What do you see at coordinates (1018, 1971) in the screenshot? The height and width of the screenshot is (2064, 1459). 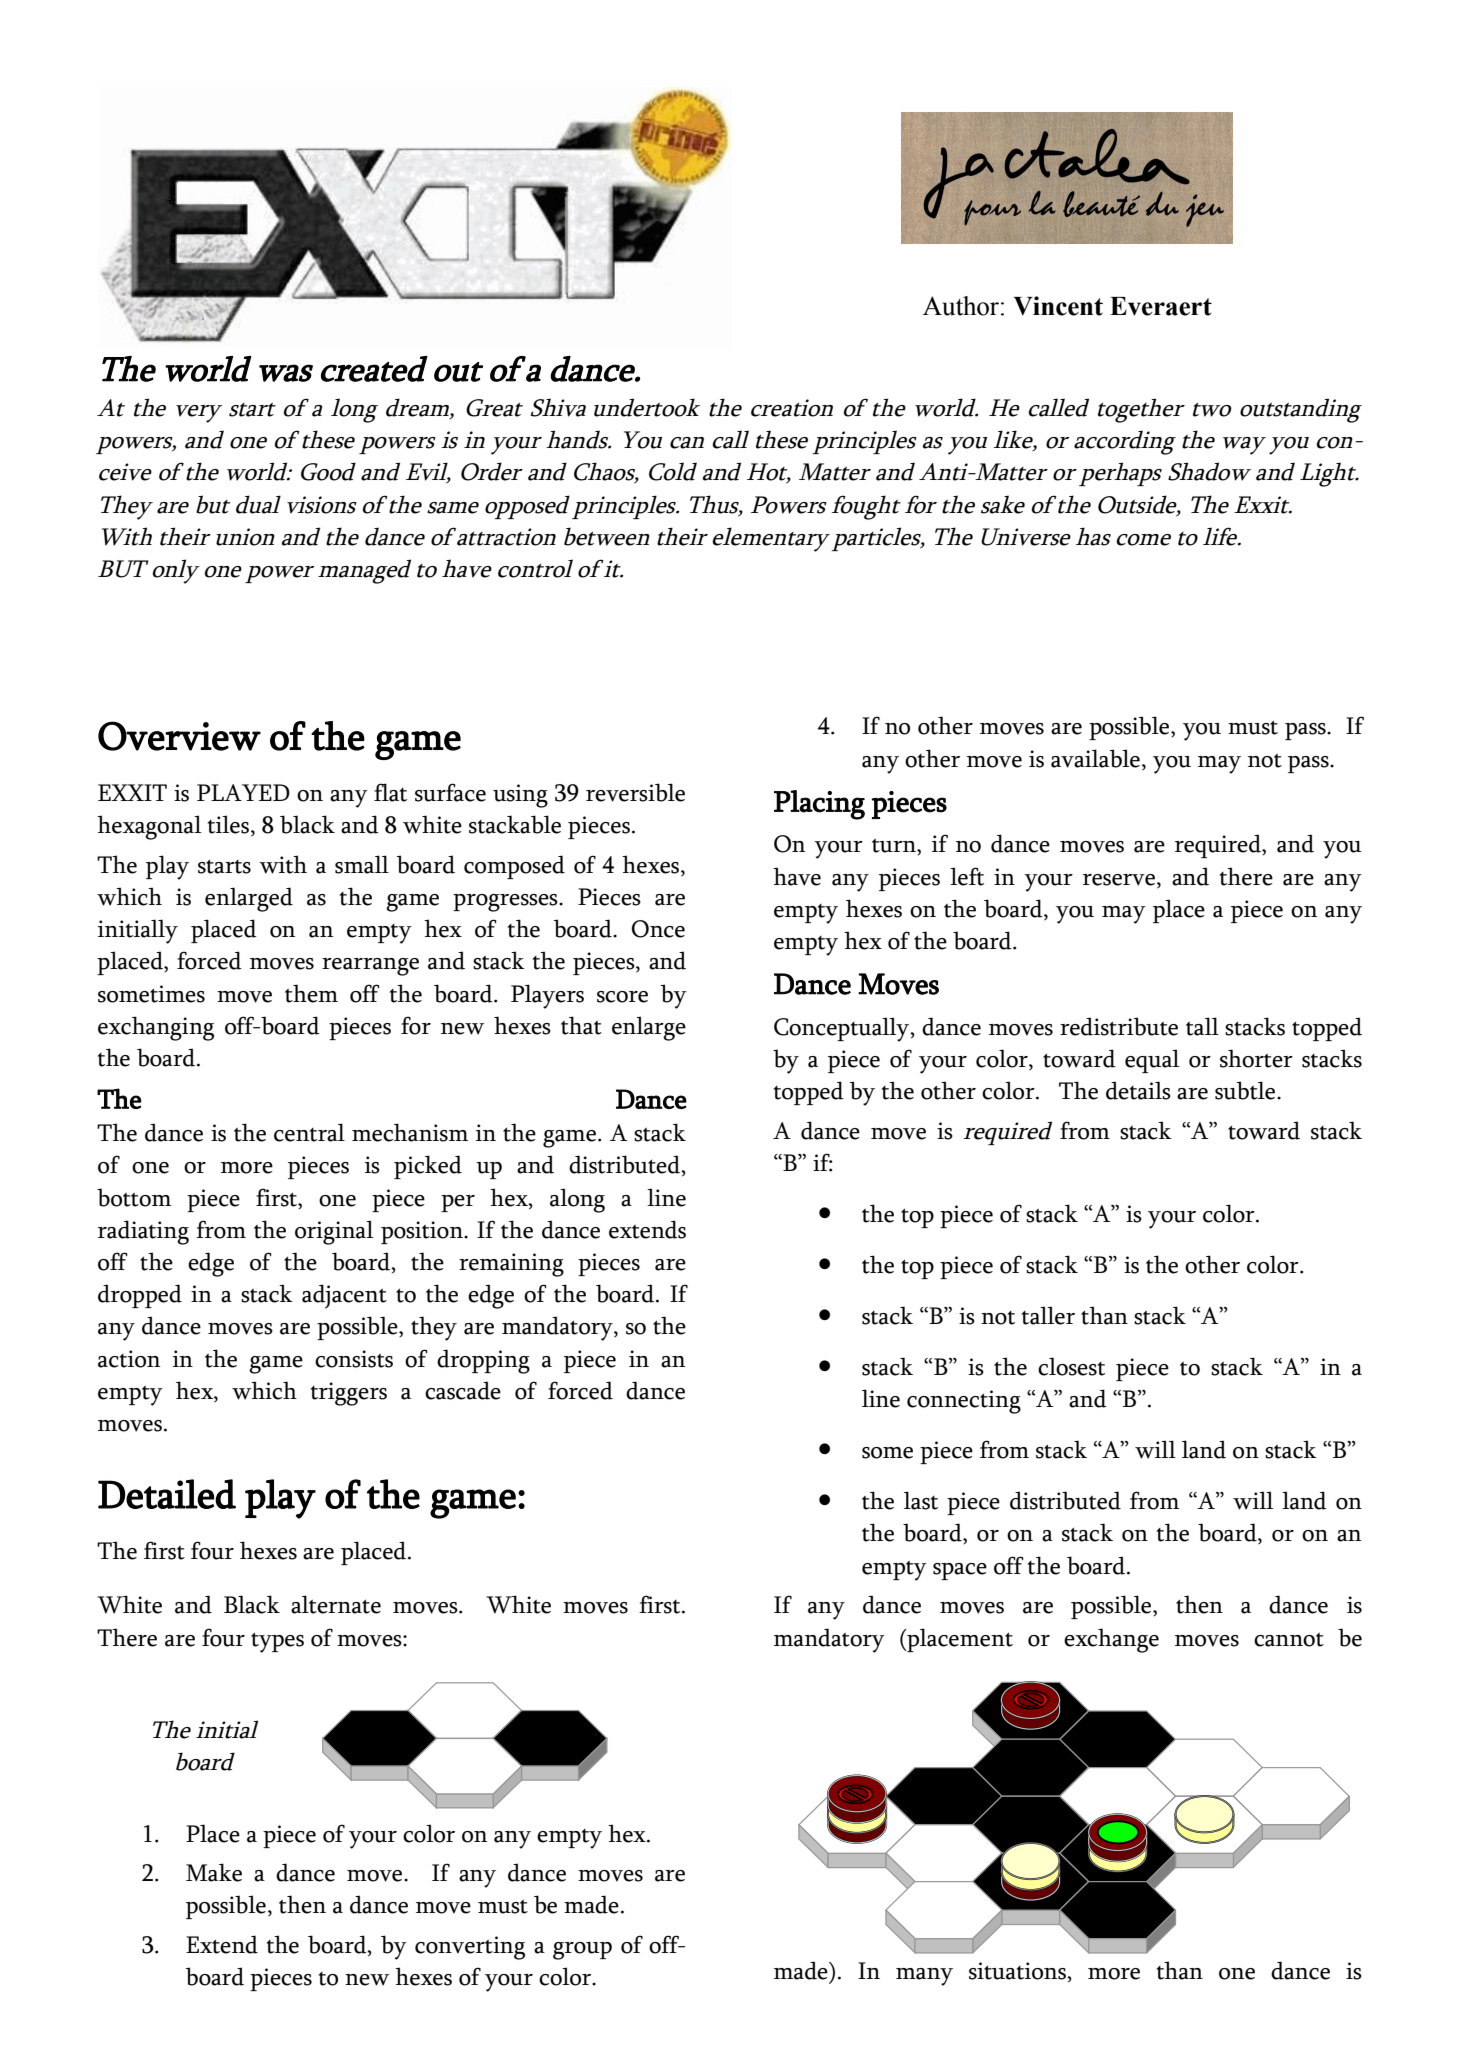 I see `situations` at bounding box center [1018, 1971].
